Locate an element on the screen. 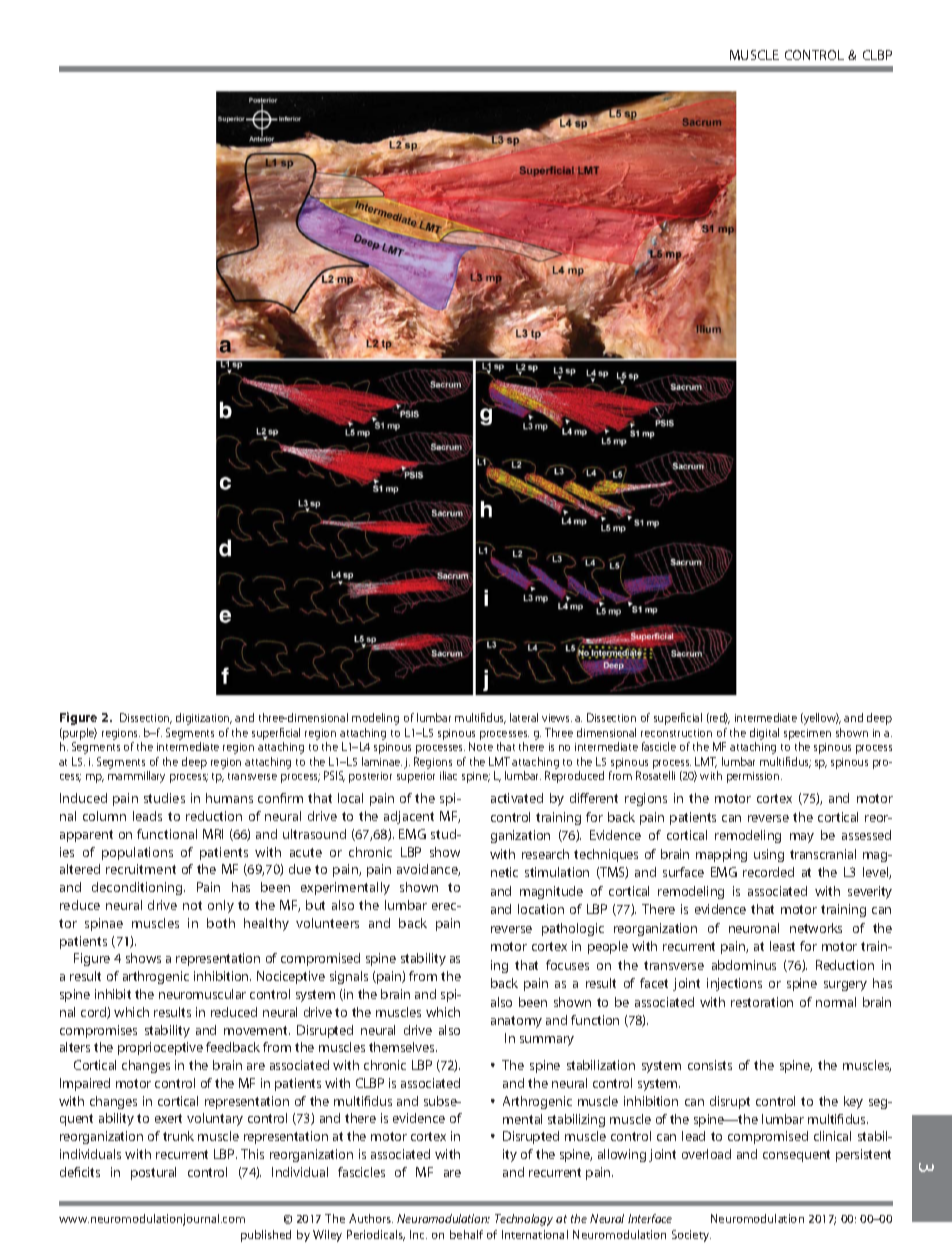 The image size is (952, 1256). severity is located at coordinates (870, 892).
